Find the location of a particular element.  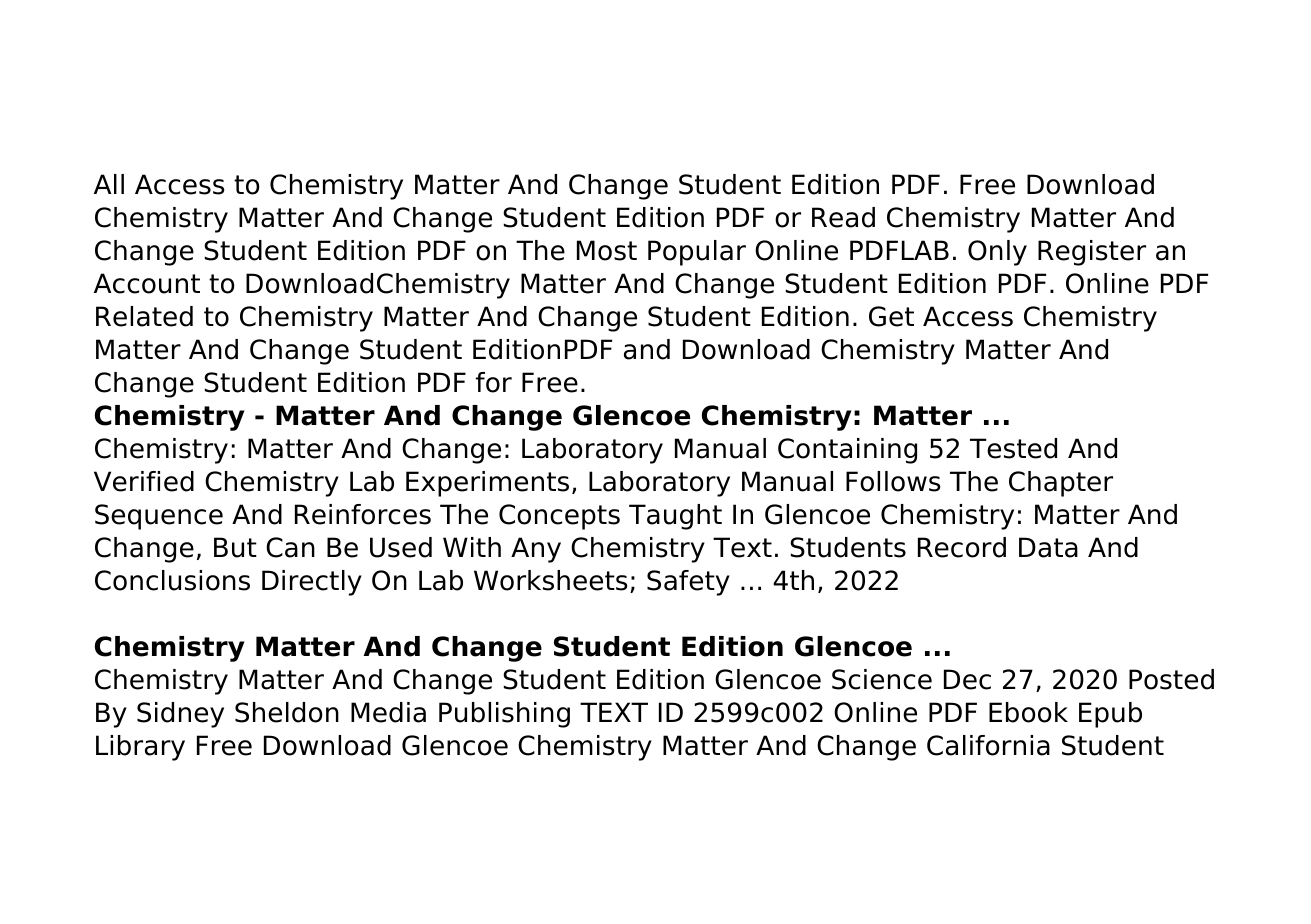

Related is located at coordinates (144, 316).
